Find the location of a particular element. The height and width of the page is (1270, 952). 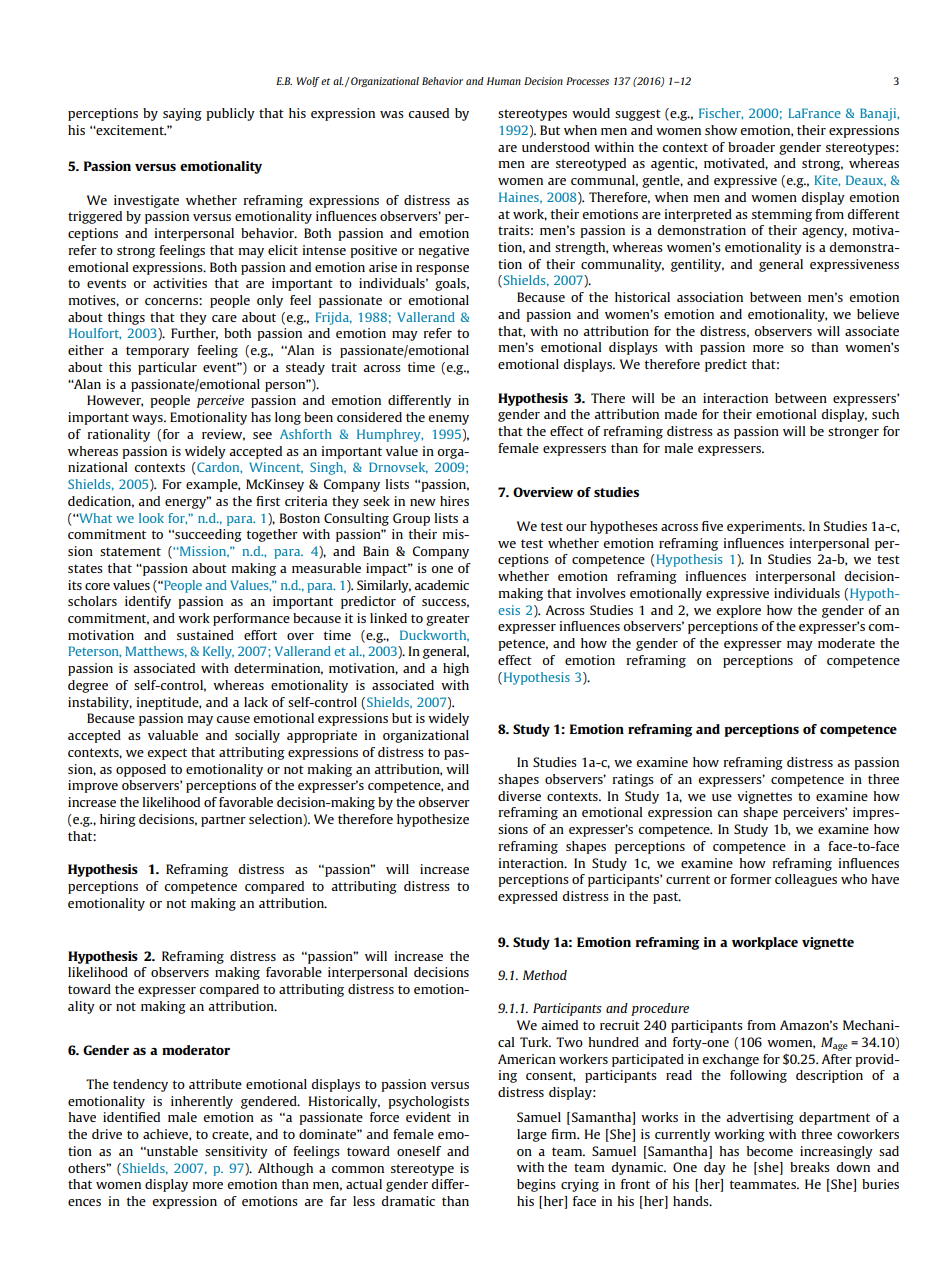

moderate is located at coordinates (846, 643).
